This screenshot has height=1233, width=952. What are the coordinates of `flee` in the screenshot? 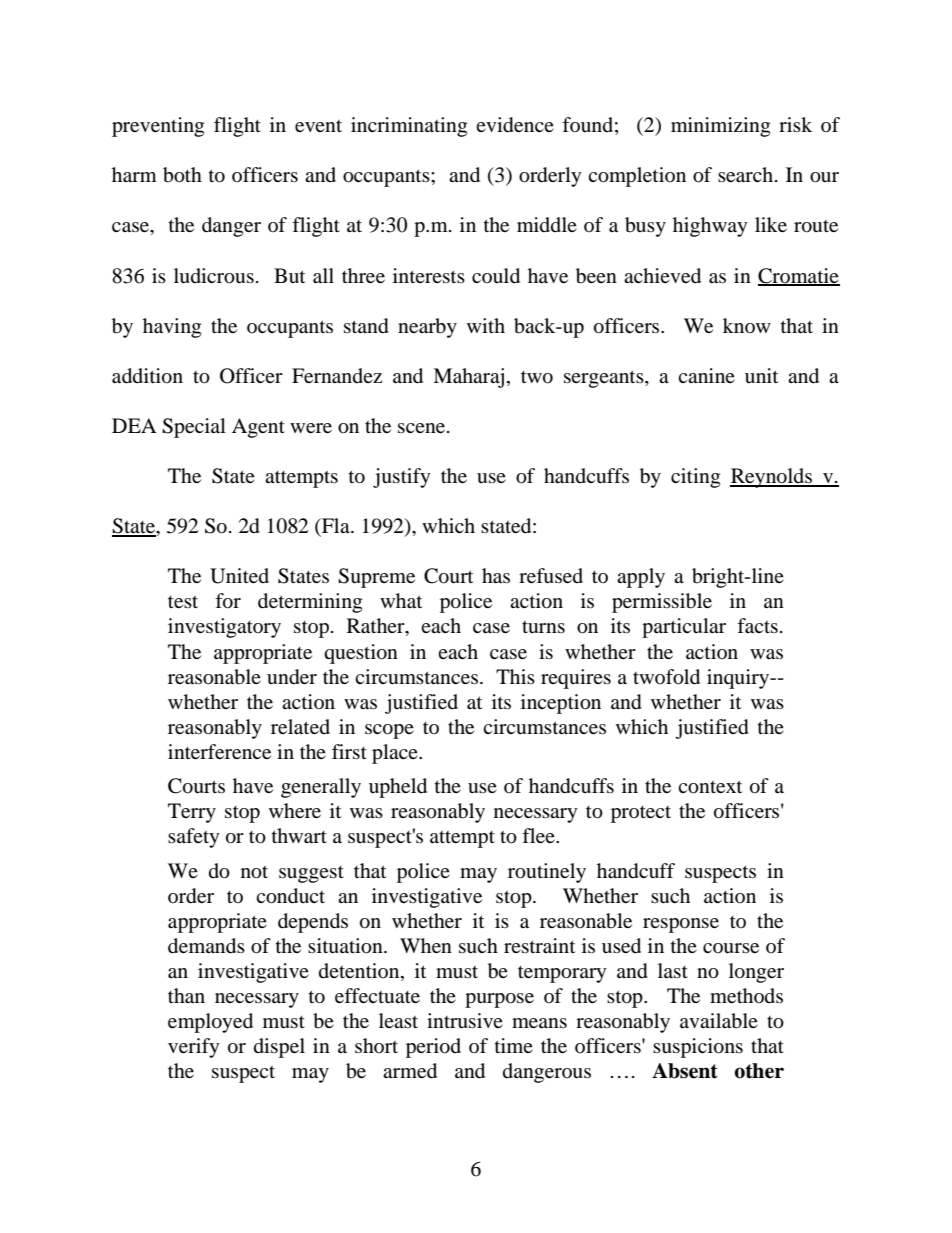 It's located at (539, 835).
